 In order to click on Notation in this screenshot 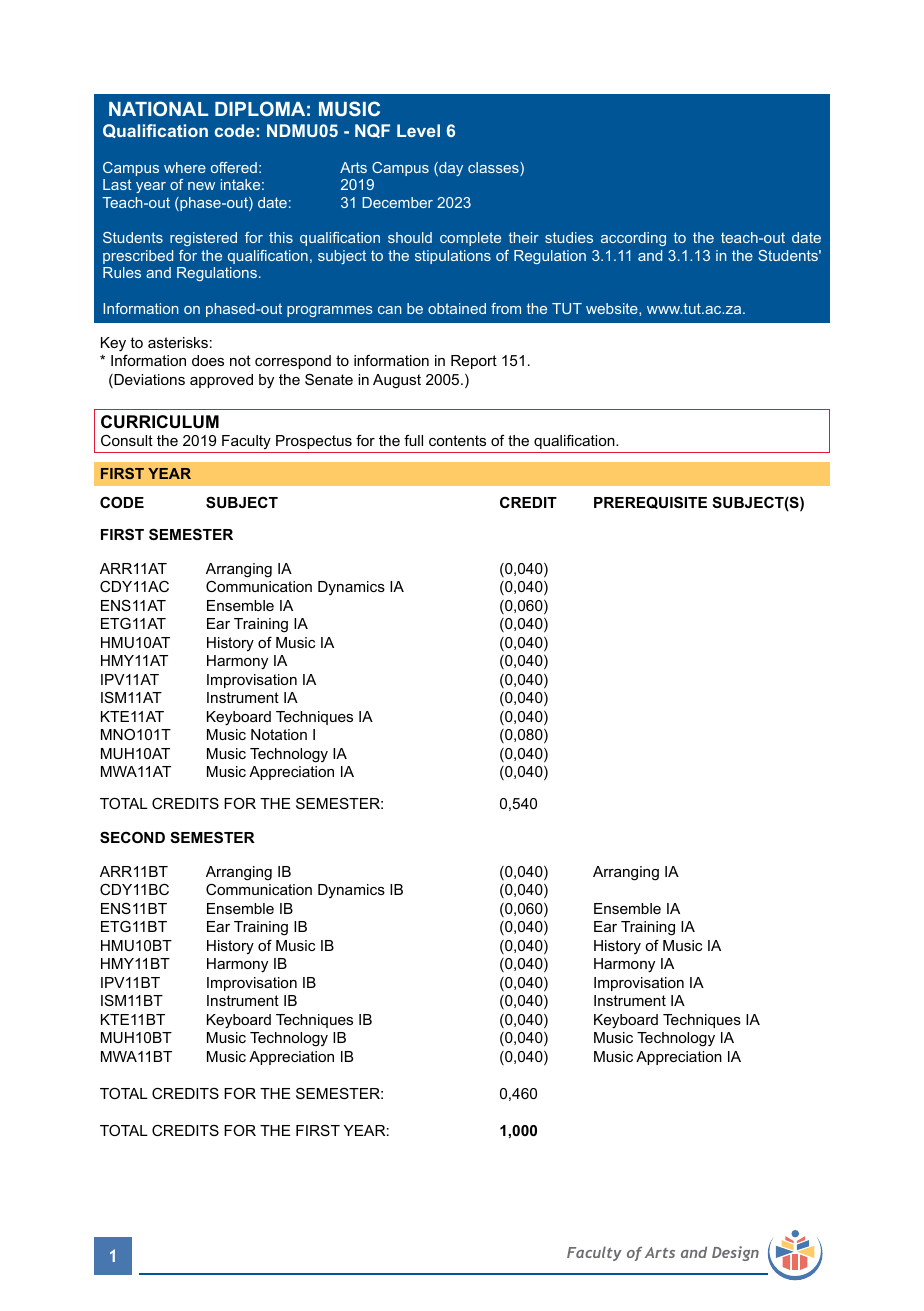, I will do `click(279, 734)`.
